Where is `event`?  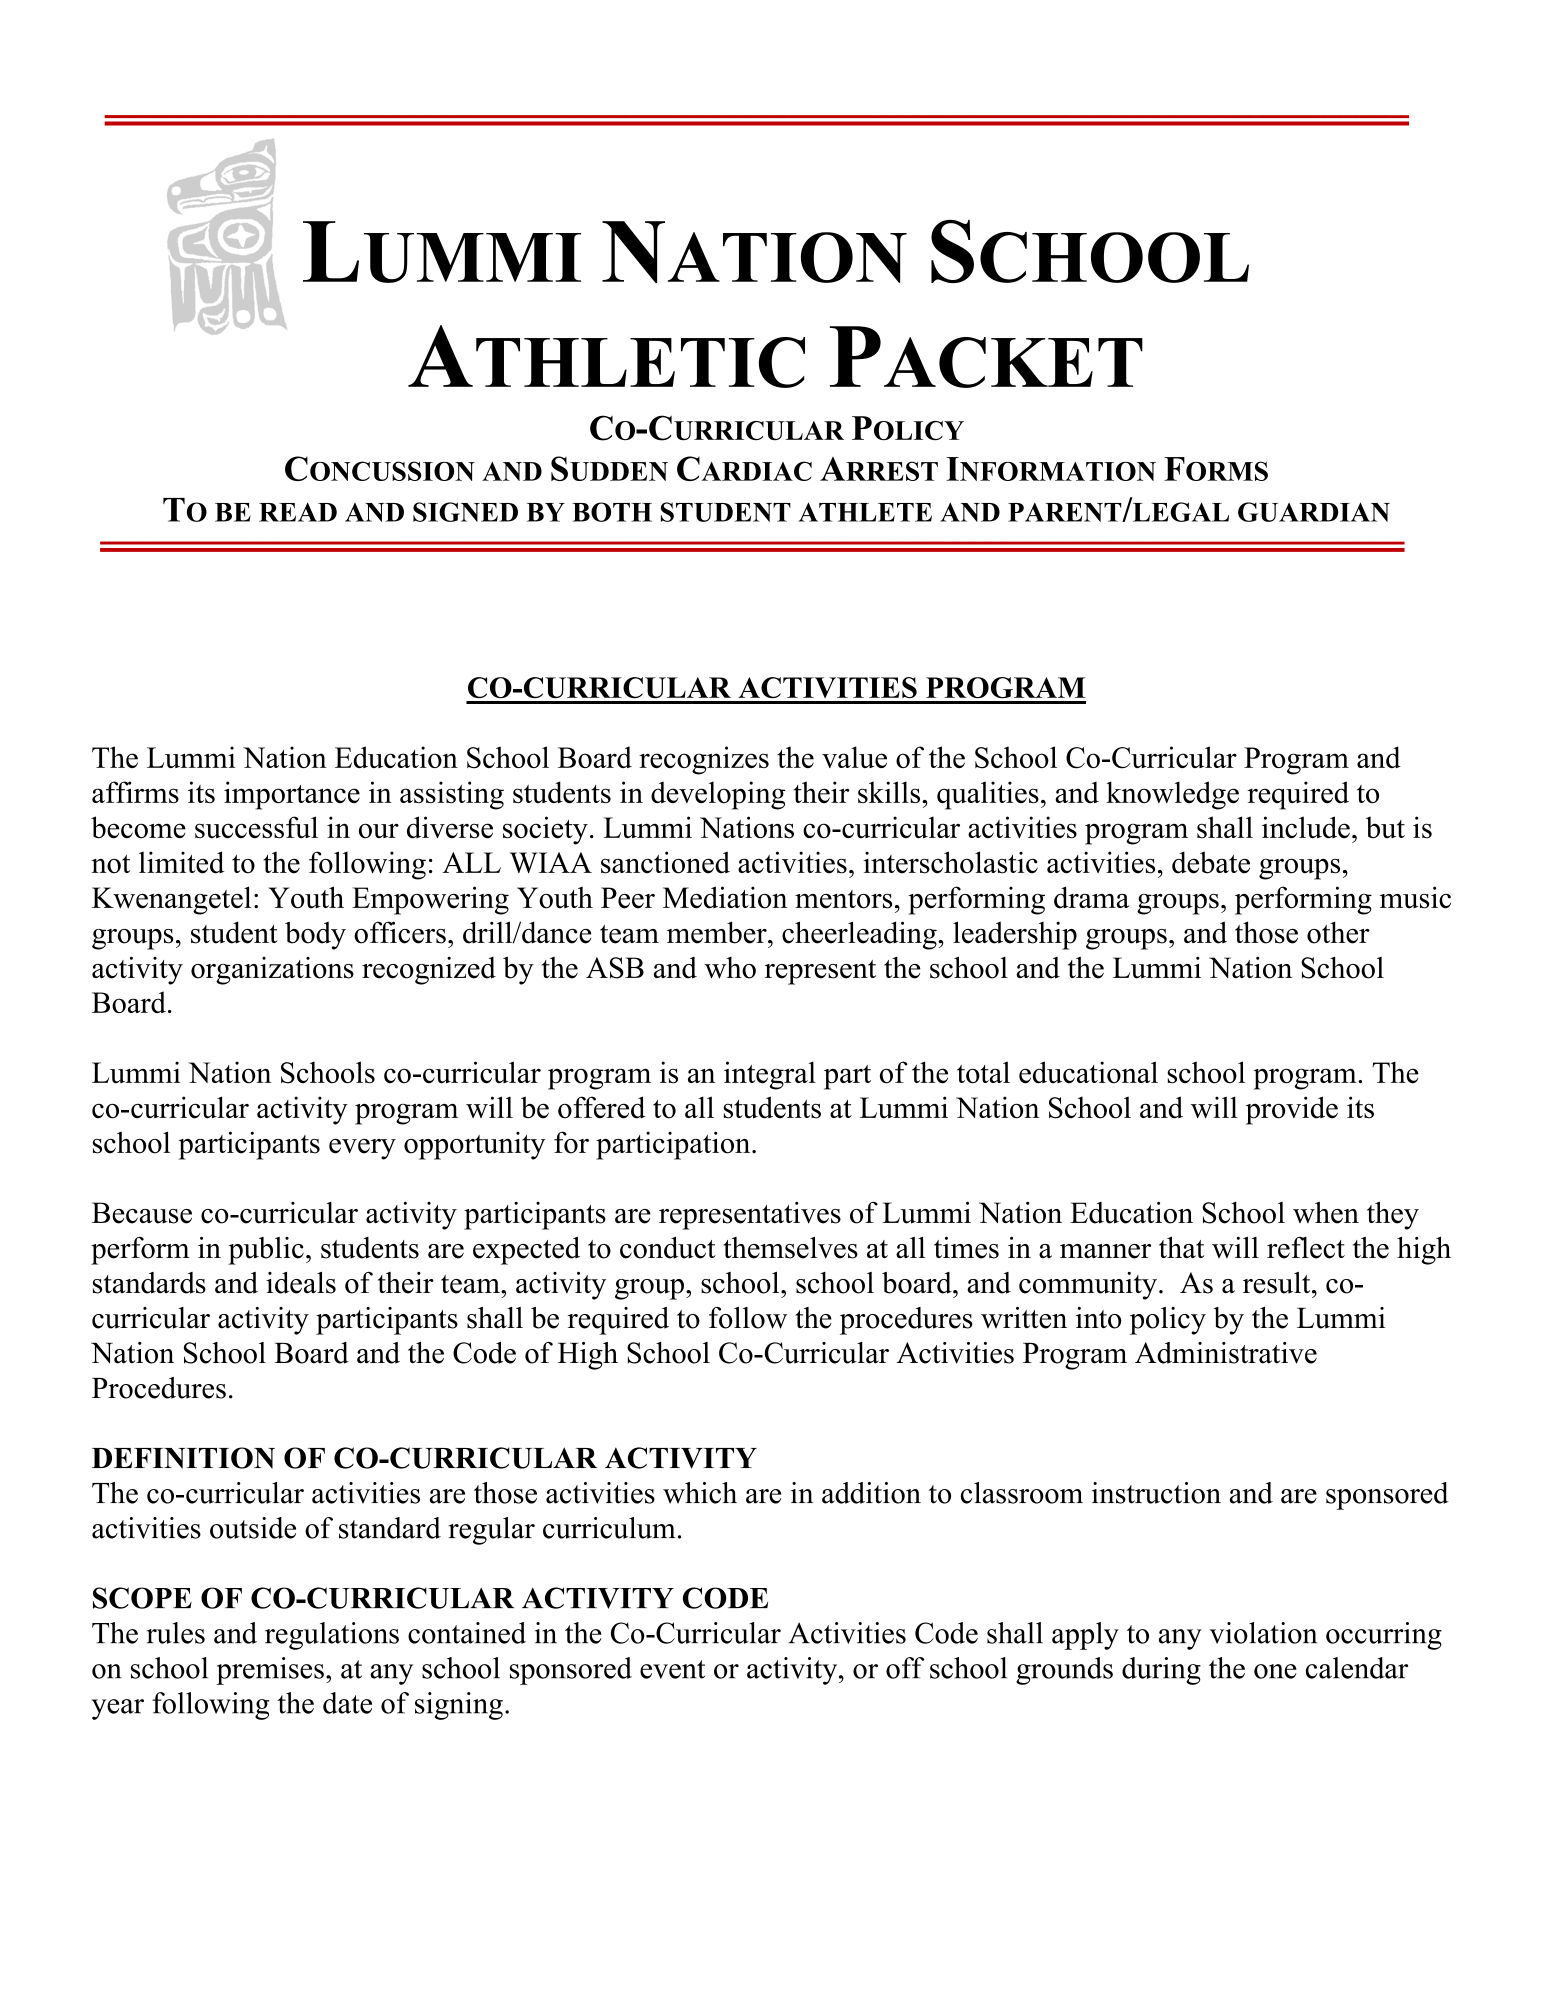 event is located at coordinates (672, 1669).
